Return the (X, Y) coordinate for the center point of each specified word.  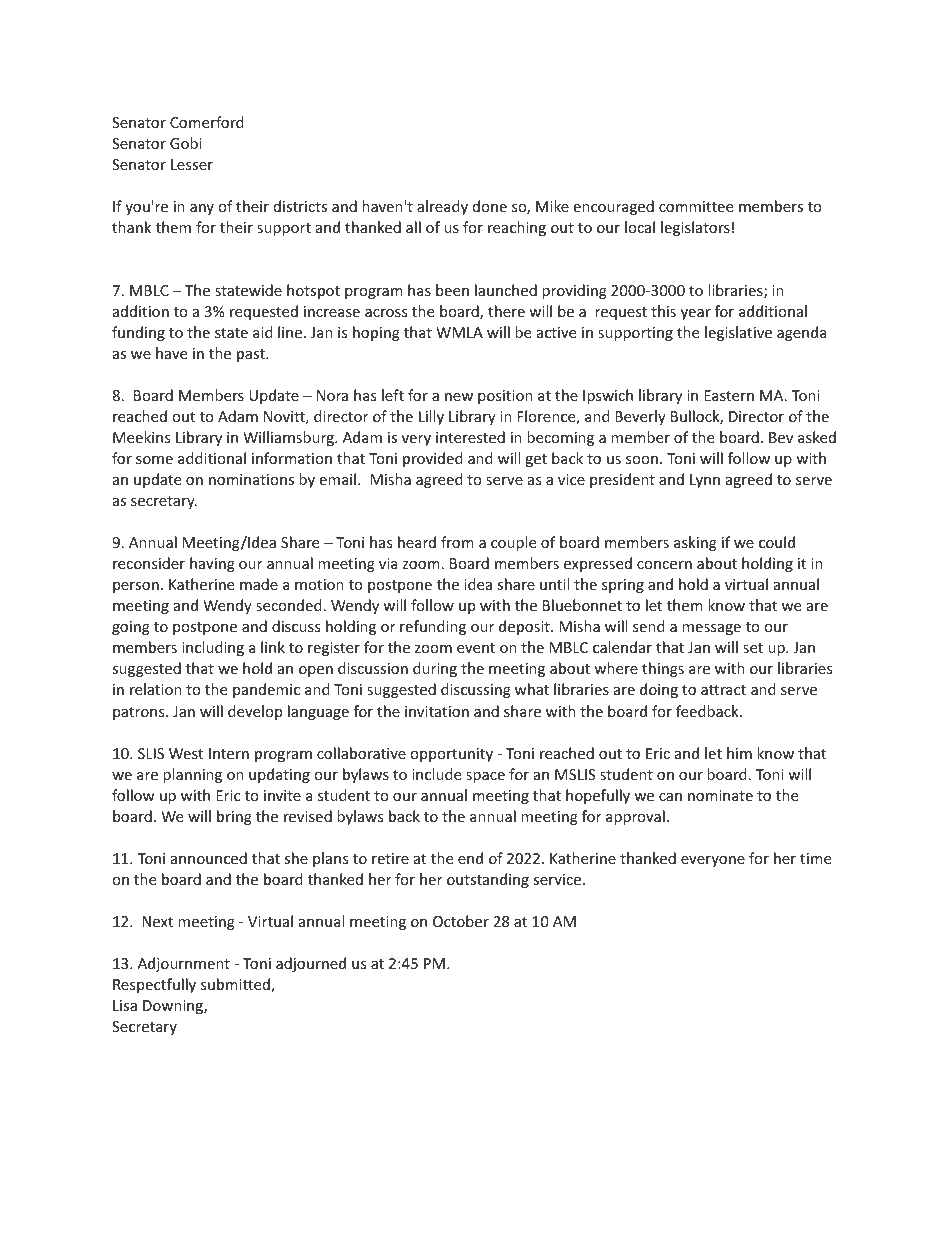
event (476, 648)
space (485, 777)
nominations (251, 479)
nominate (720, 795)
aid (263, 332)
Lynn (705, 481)
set (753, 648)
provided (433, 459)
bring (234, 817)
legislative (738, 333)
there (506, 311)
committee (696, 206)
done (490, 206)
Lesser (192, 164)
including (213, 648)
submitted (236, 985)
